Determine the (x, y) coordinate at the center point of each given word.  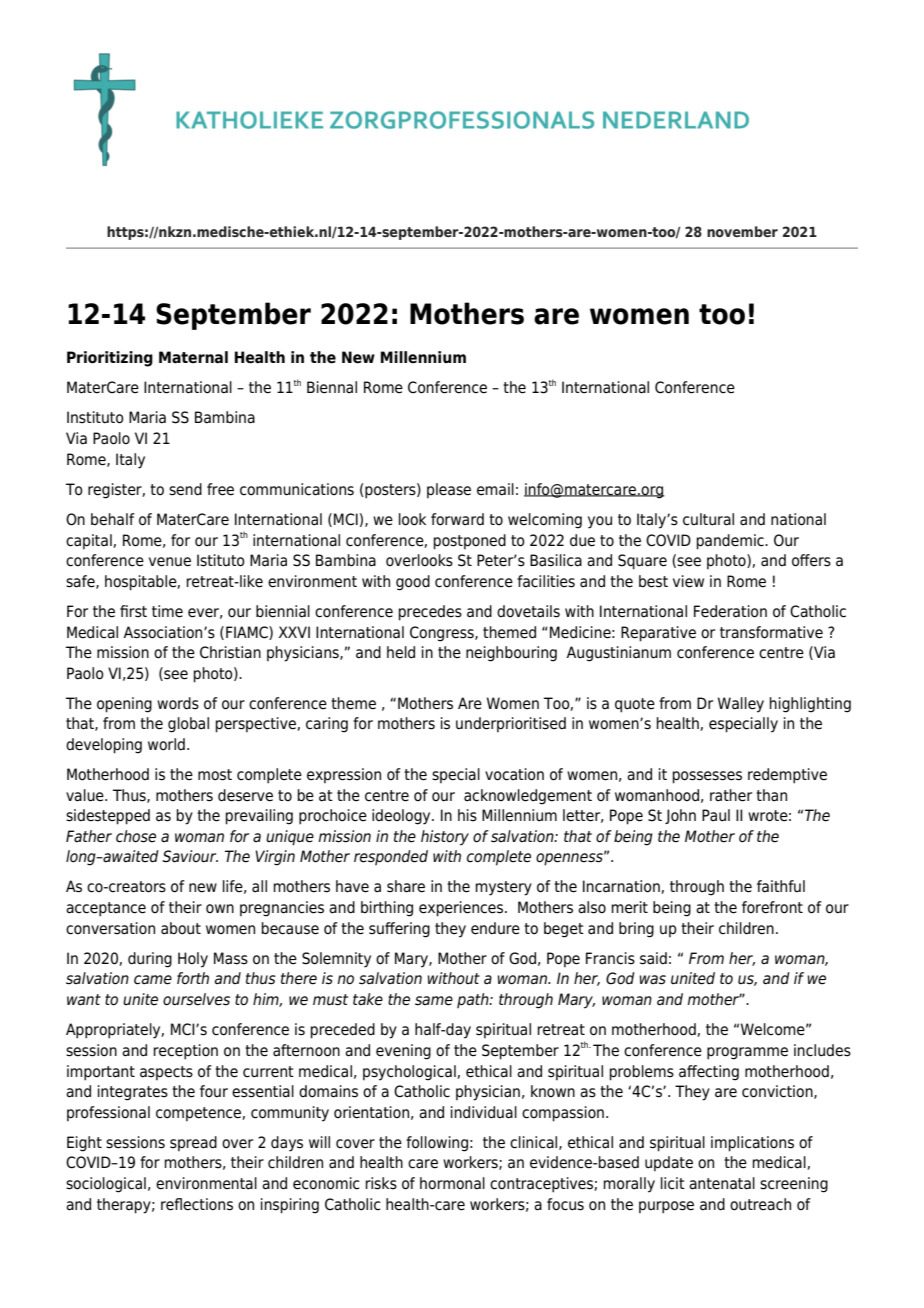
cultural (708, 519)
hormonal (452, 1183)
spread (193, 1143)
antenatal (722, 1183)
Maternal (193, 357)
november (742, 231)
